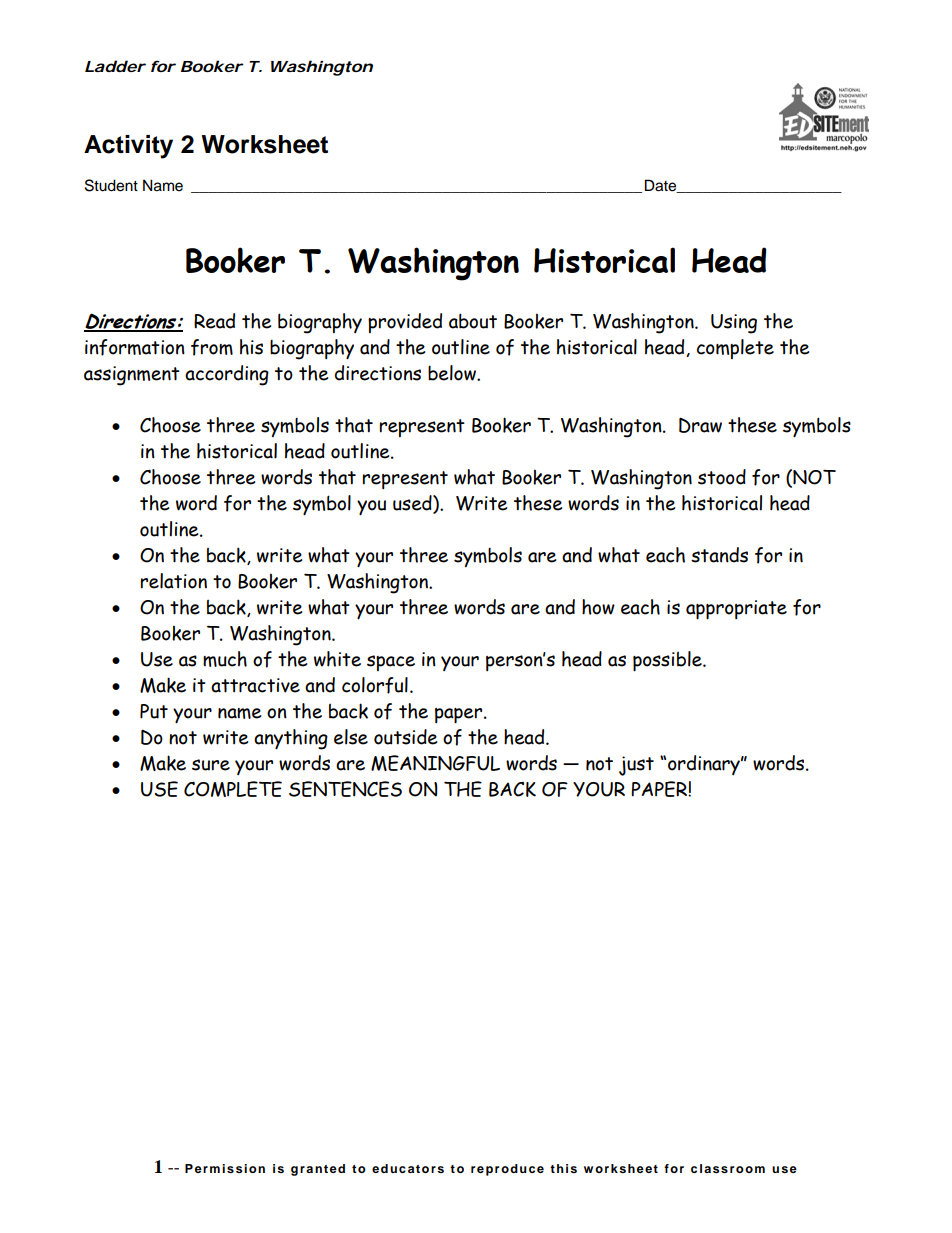 The height and width of the screenshot is (1233, 952). Describe the element at coordinates (211, 765) in the screenshot. I see `sure` at that location.
